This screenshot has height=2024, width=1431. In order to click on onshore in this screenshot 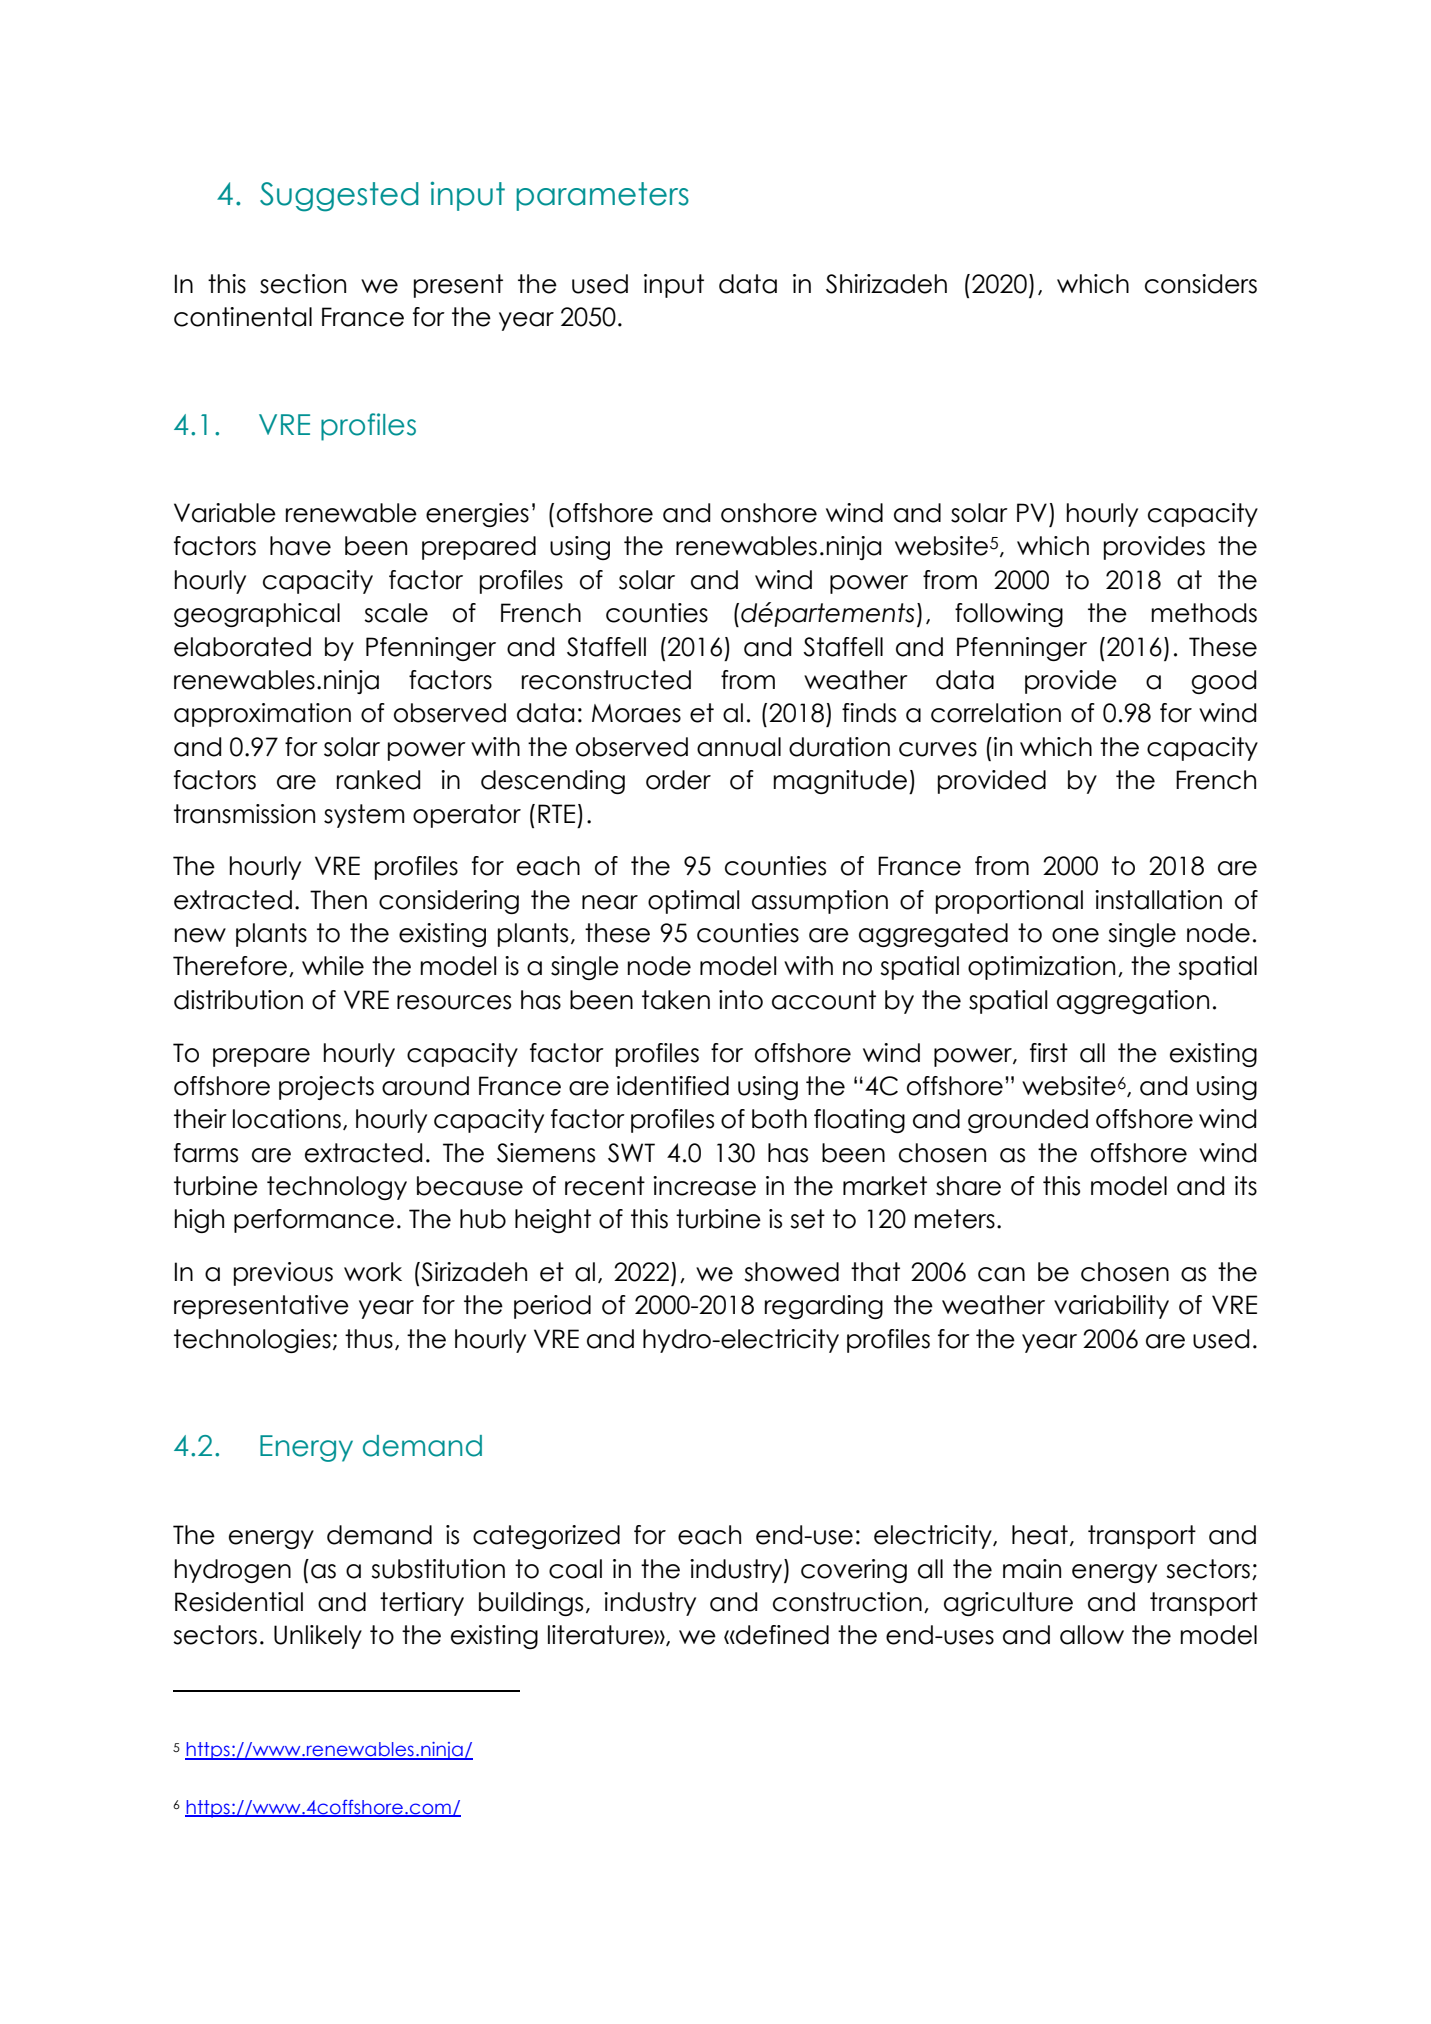, I will do `click(769, 513)`.
